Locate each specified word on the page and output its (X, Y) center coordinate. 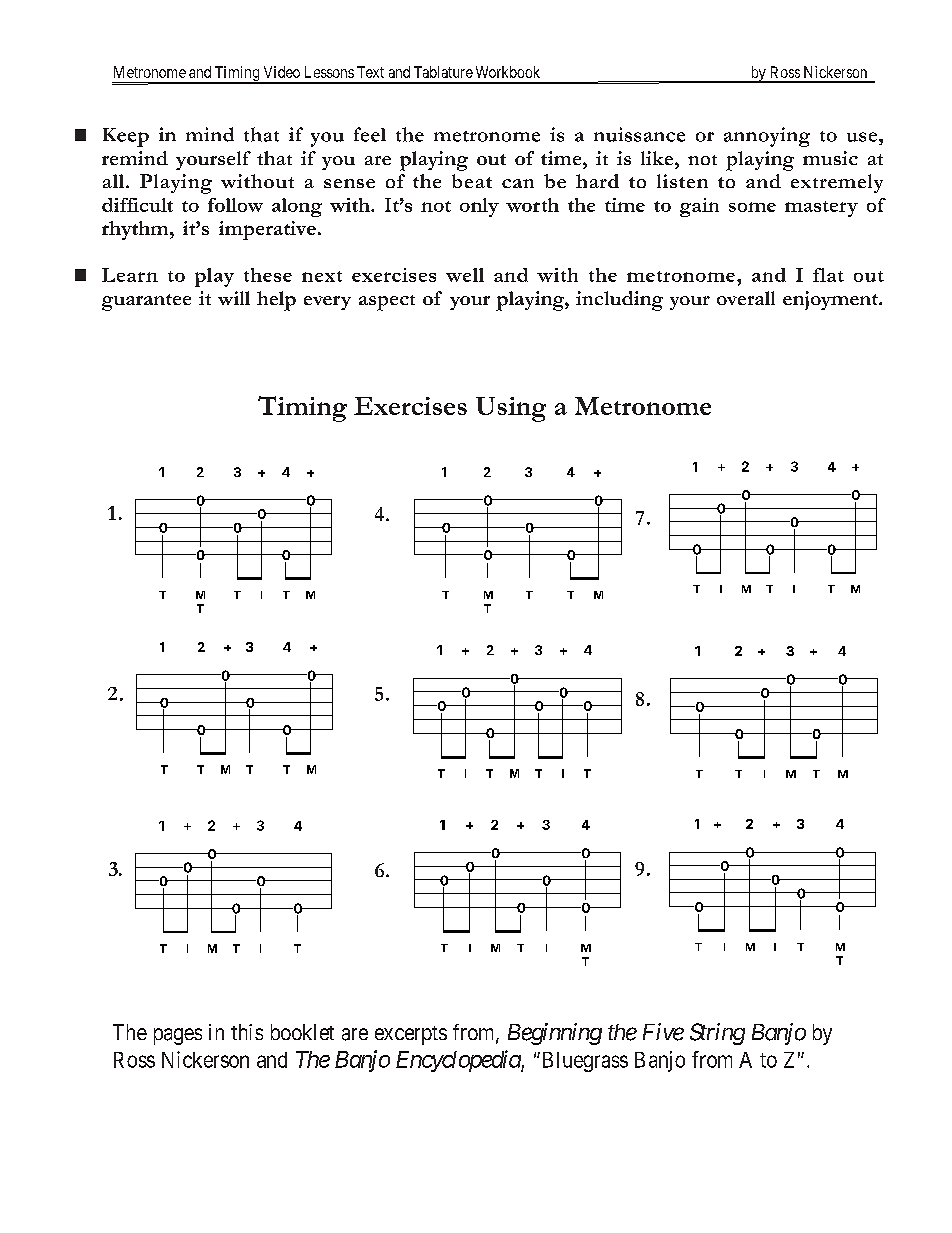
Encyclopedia (459, 1061)
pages (178, 1036)
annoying (767, 137)
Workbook (508, 72)
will (234, 298)
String (717, 1034)
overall (746, 298)
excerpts (411, 1035)
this (247, 1032)
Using (511, 409)
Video (282, 72)
